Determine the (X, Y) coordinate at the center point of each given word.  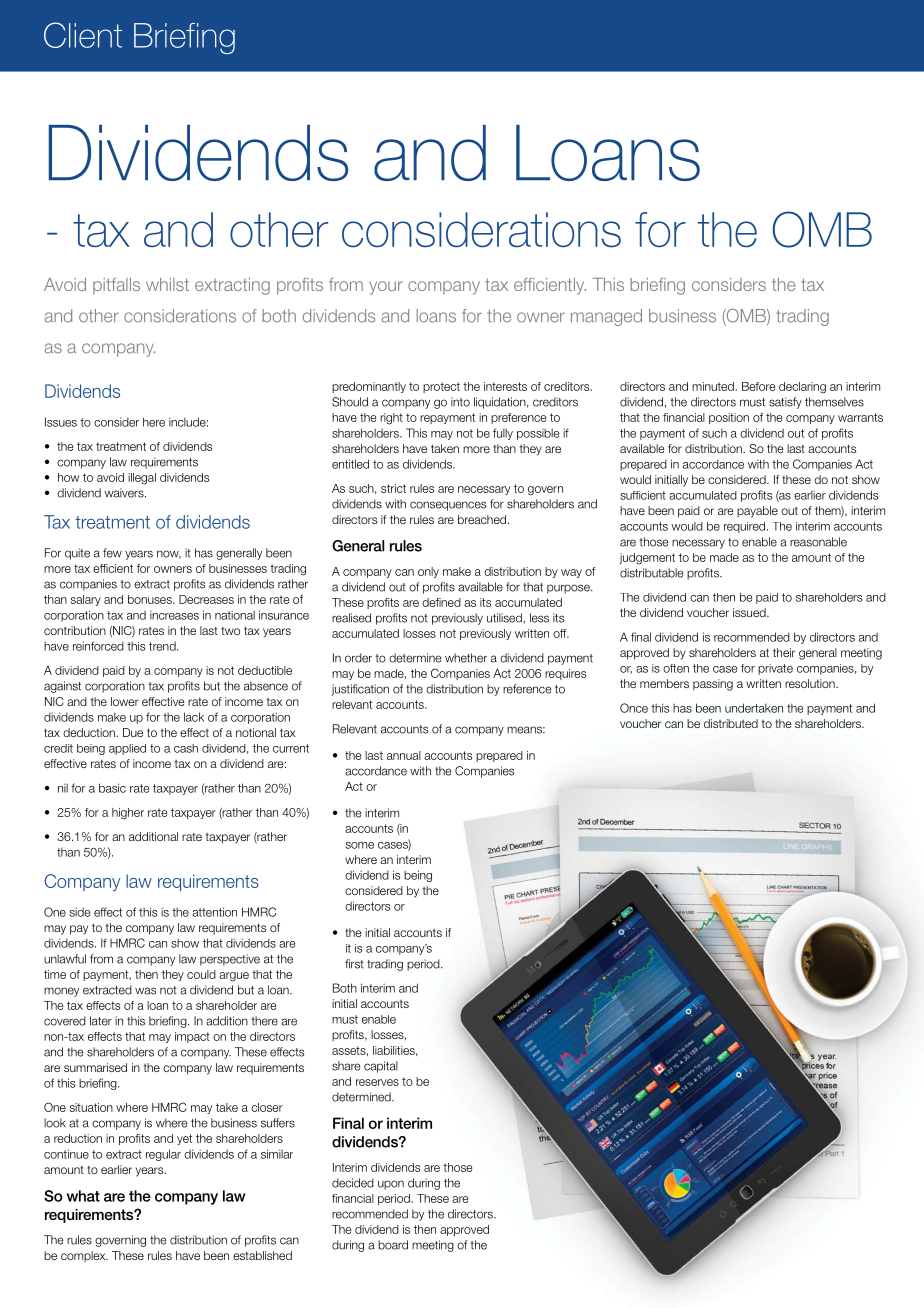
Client (83, 35)
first (354, 964)
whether (466, 658)
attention (214, 912)
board (393, 1245)
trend (163, 646)
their (784, 652)
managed (606, 317)
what (83, 1196)
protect (441, 387)
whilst (167, 284)
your (386, 288)
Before (758, 386)
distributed (731, 723)
